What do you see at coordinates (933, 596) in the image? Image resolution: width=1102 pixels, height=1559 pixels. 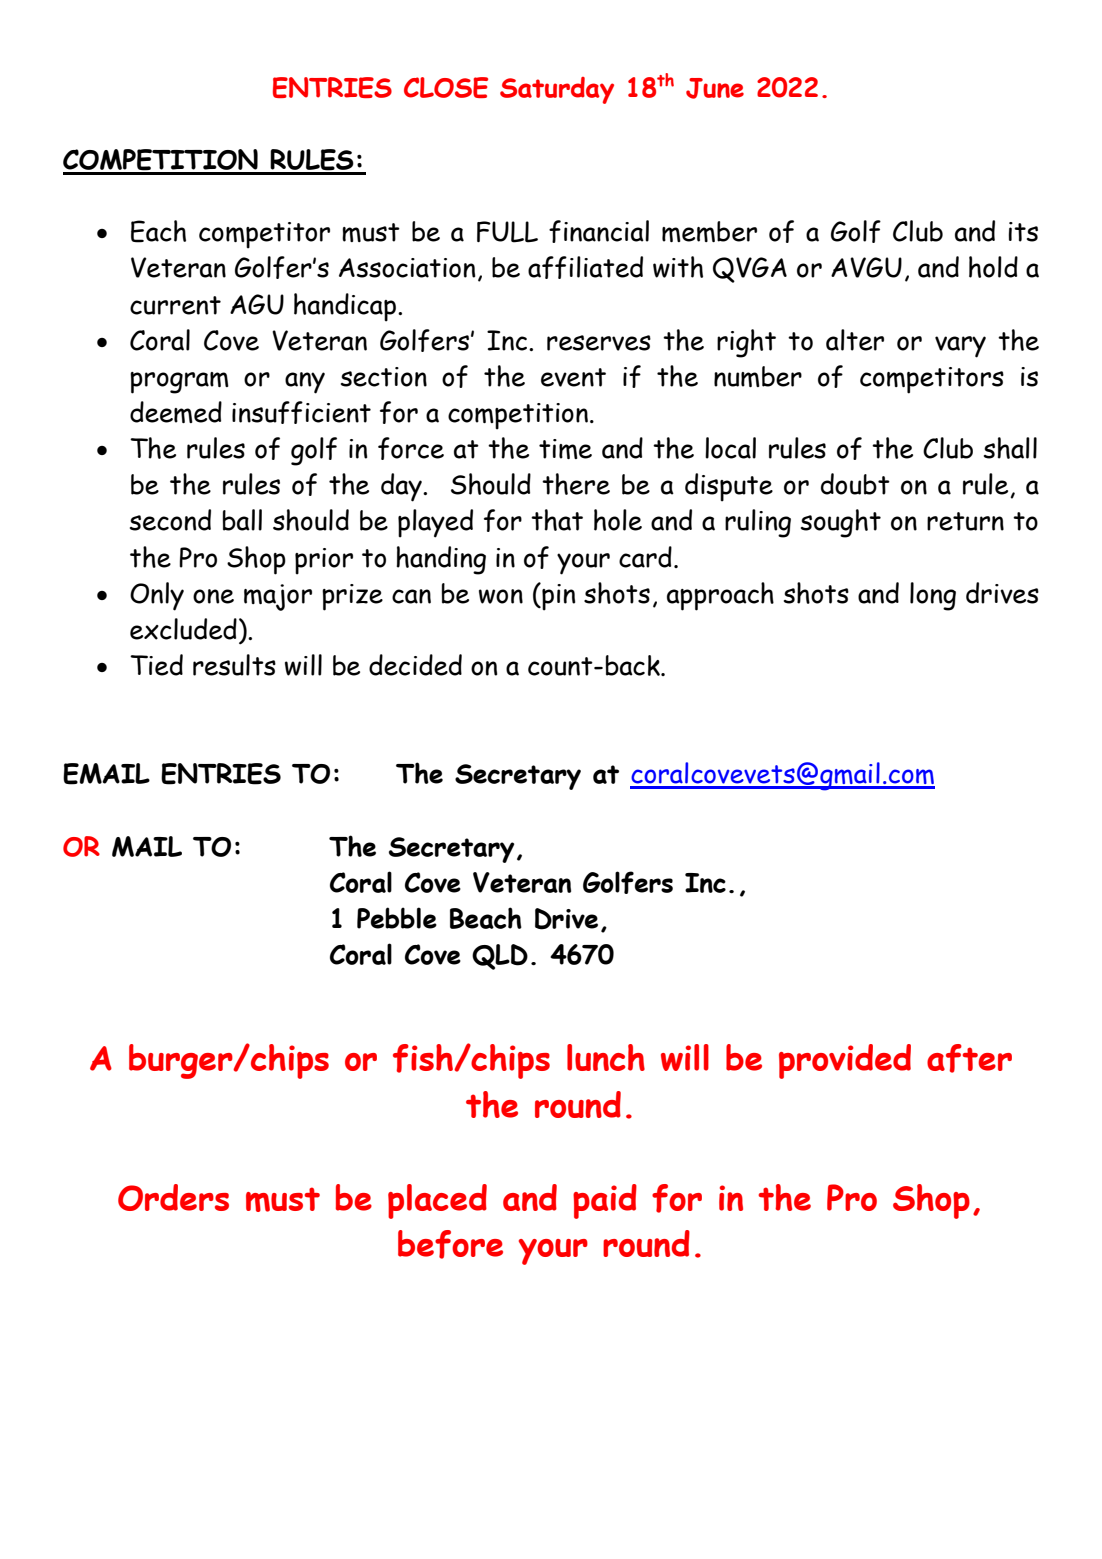 I see `long` at bounding box center [933, 596].
